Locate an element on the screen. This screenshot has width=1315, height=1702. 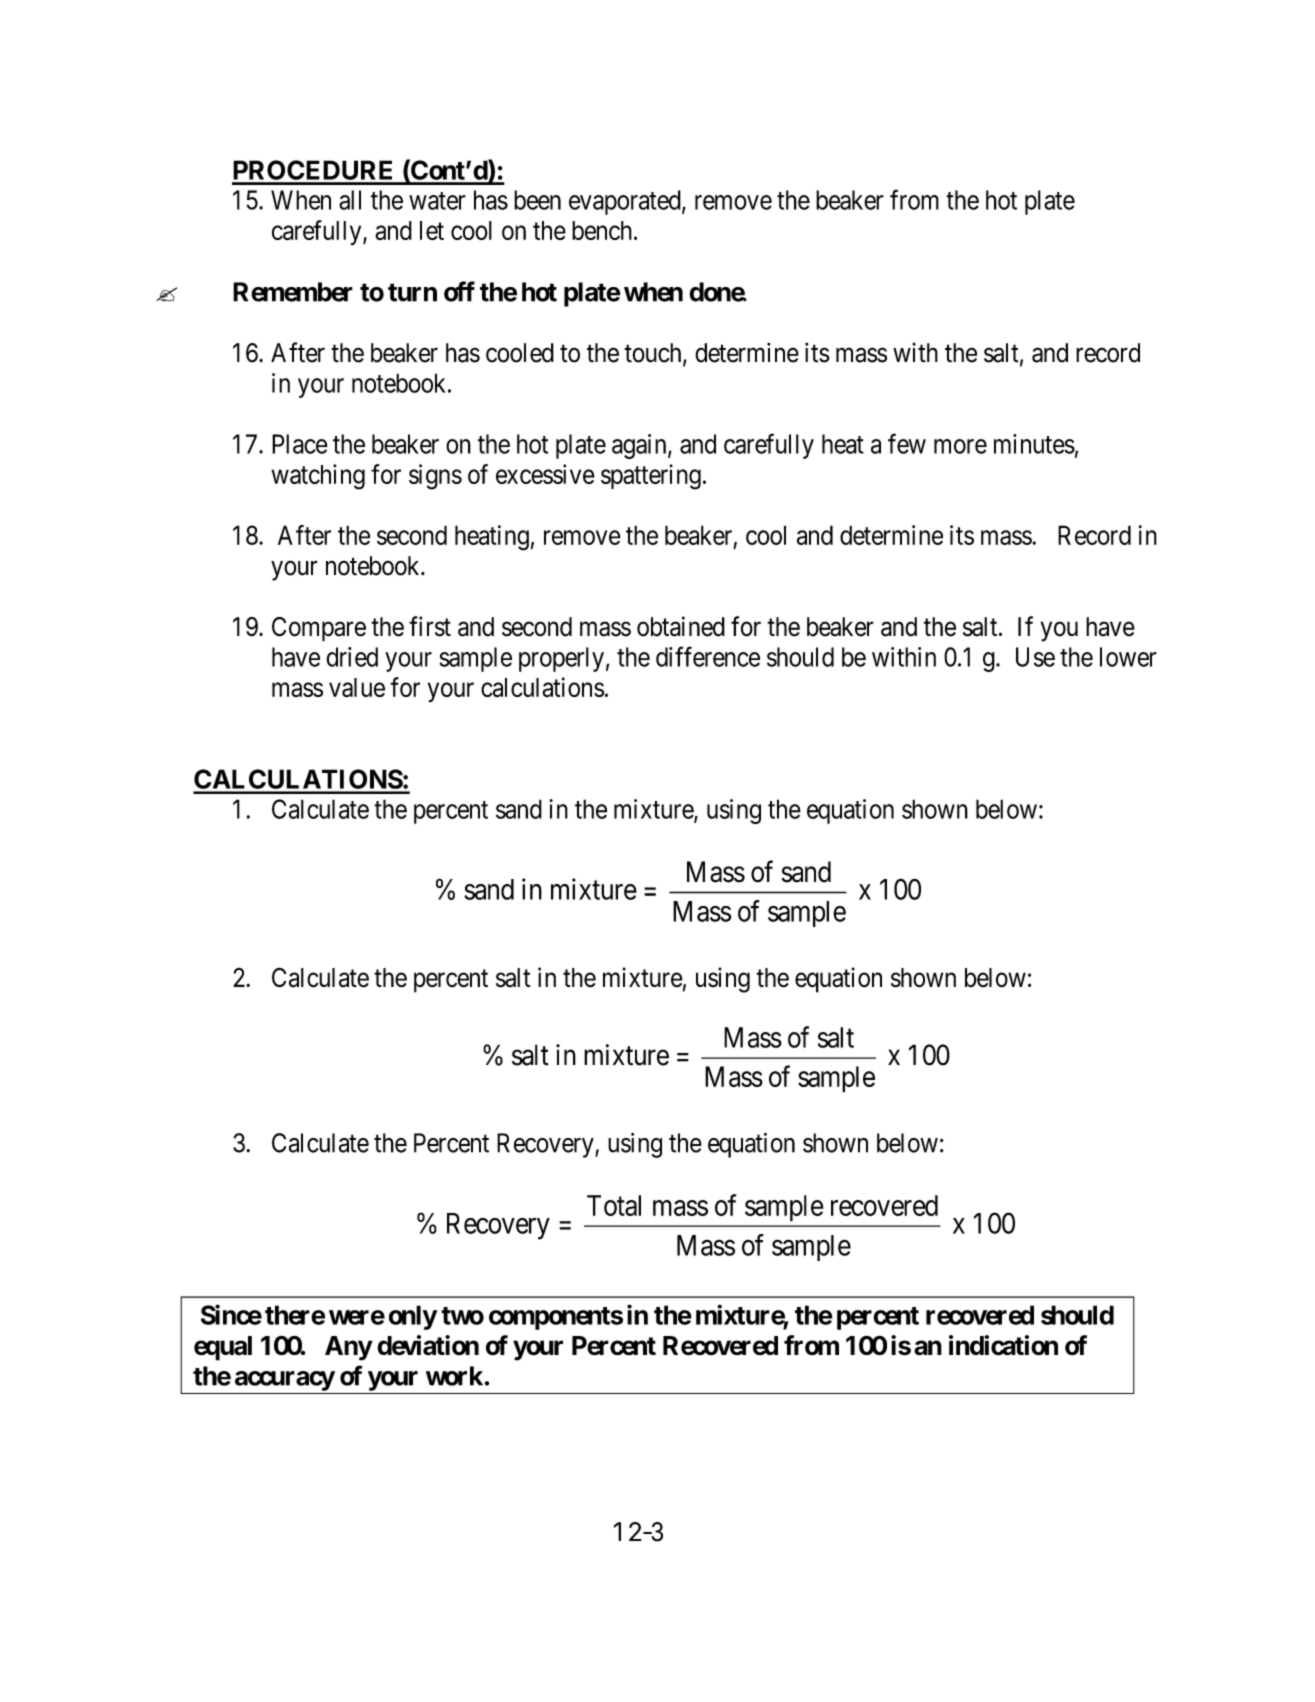
Total is located at coordinates (614, 1205).
